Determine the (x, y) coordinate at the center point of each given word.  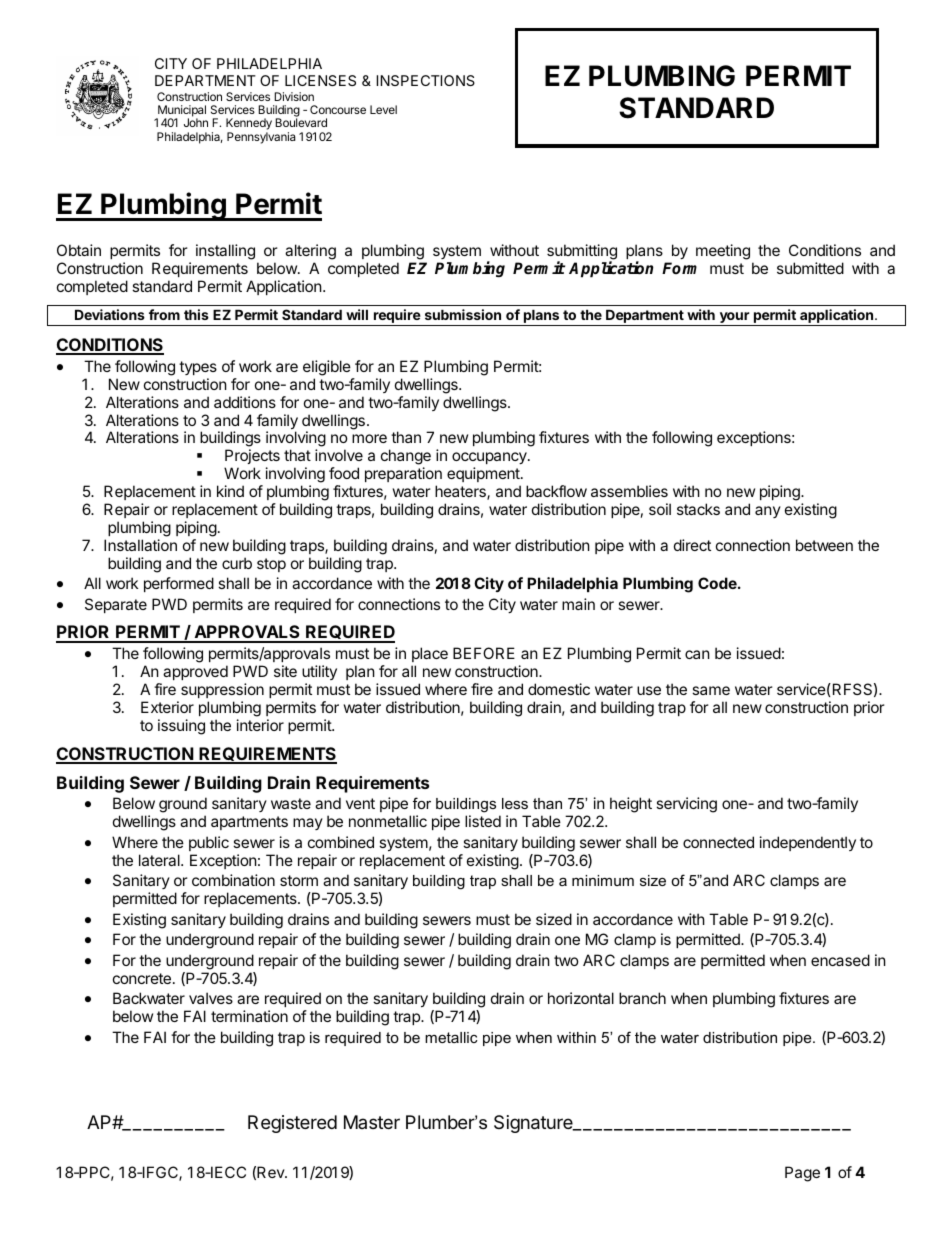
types (198, 368)
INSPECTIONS (425, 80)
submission (463, 314)
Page (802, 1174)
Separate (116, 605)
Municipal (181, 112)
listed (483, 821)
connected (718, 842)
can (697, 654)
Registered (292, 1124)
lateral (160, 860)
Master (372, 1122)
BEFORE (484, 653)
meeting (723, 252)
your (734, 319)
